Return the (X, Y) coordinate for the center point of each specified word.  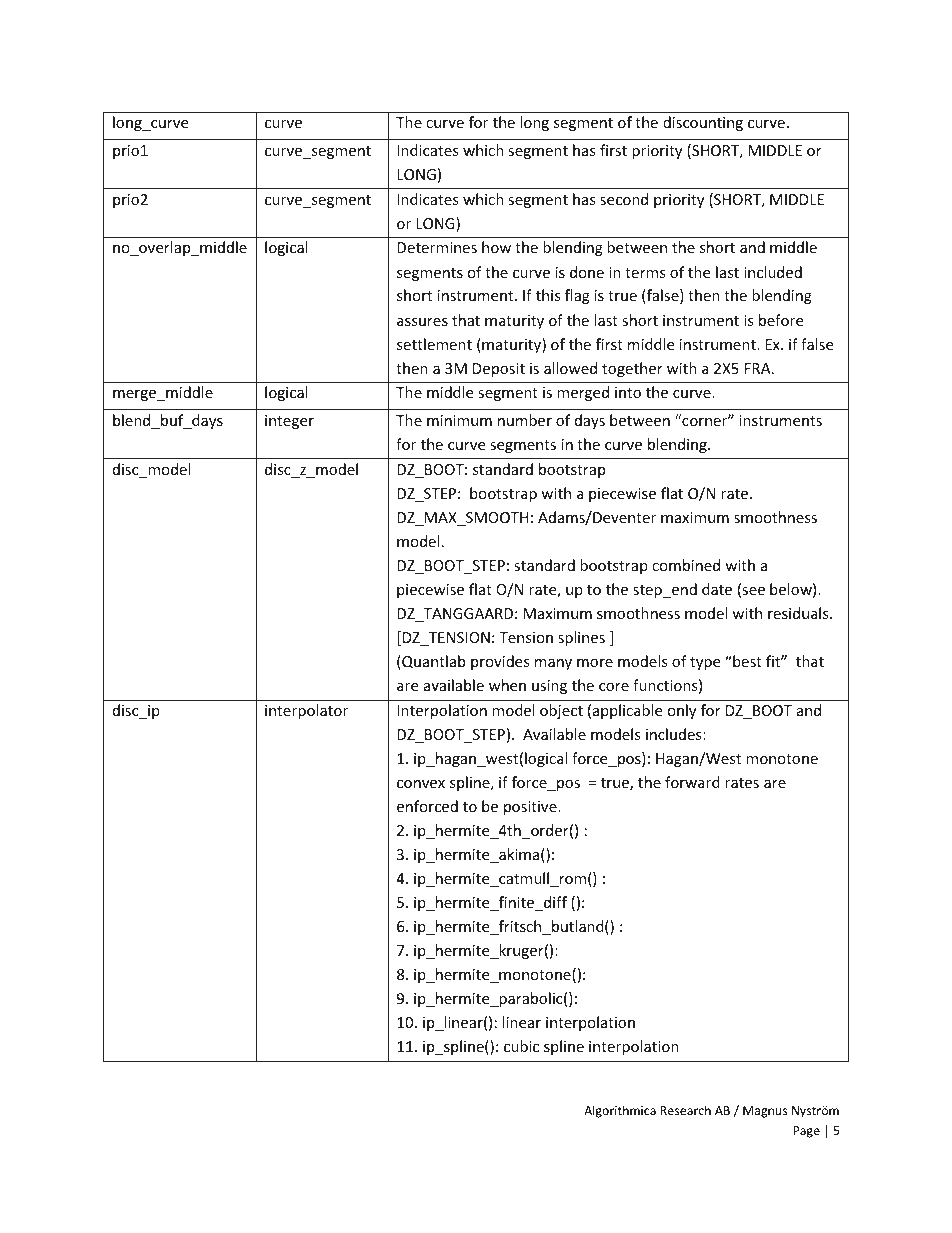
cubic (521, 1046)
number (525, 420)
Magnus (765, 1112)
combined (686, 565)
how (496, 247)
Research (685, 1110)
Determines (437, 247)
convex (421, 784)
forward (692, 782)
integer (289, 422)
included (773, 272)
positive (531, 808)
